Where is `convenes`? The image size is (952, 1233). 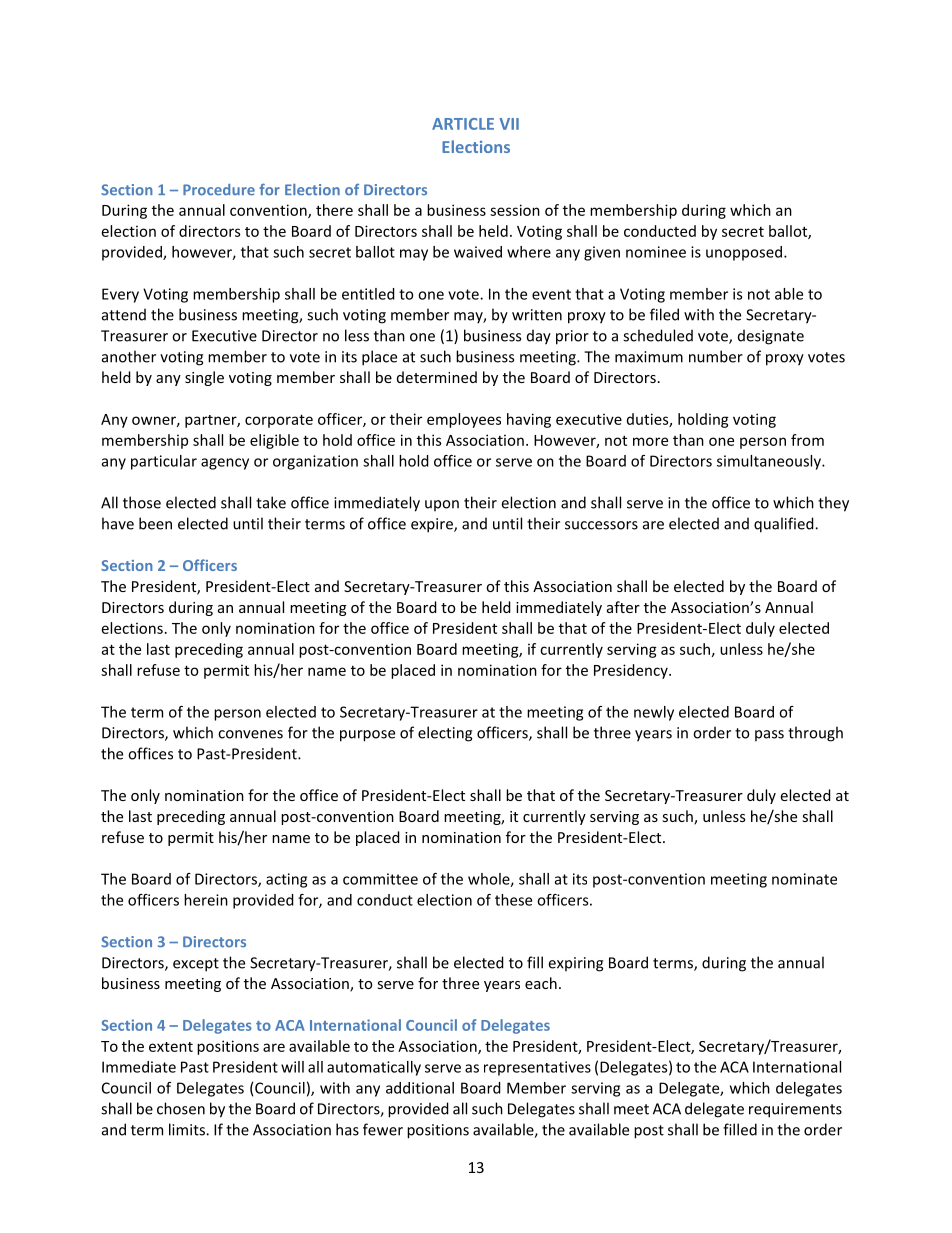
convenes is located at coordinates (250, 734).
